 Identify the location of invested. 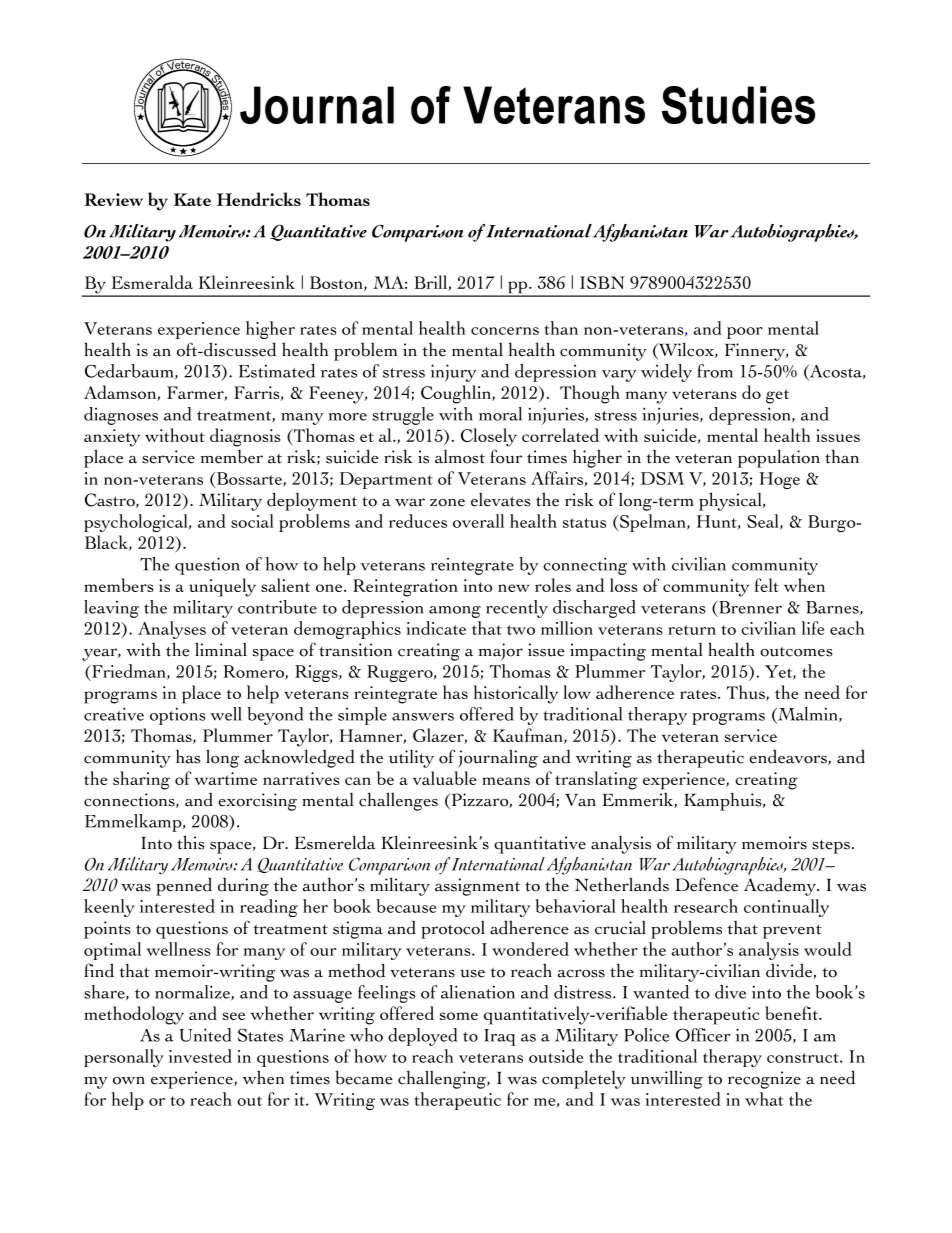
(200, 1056).
